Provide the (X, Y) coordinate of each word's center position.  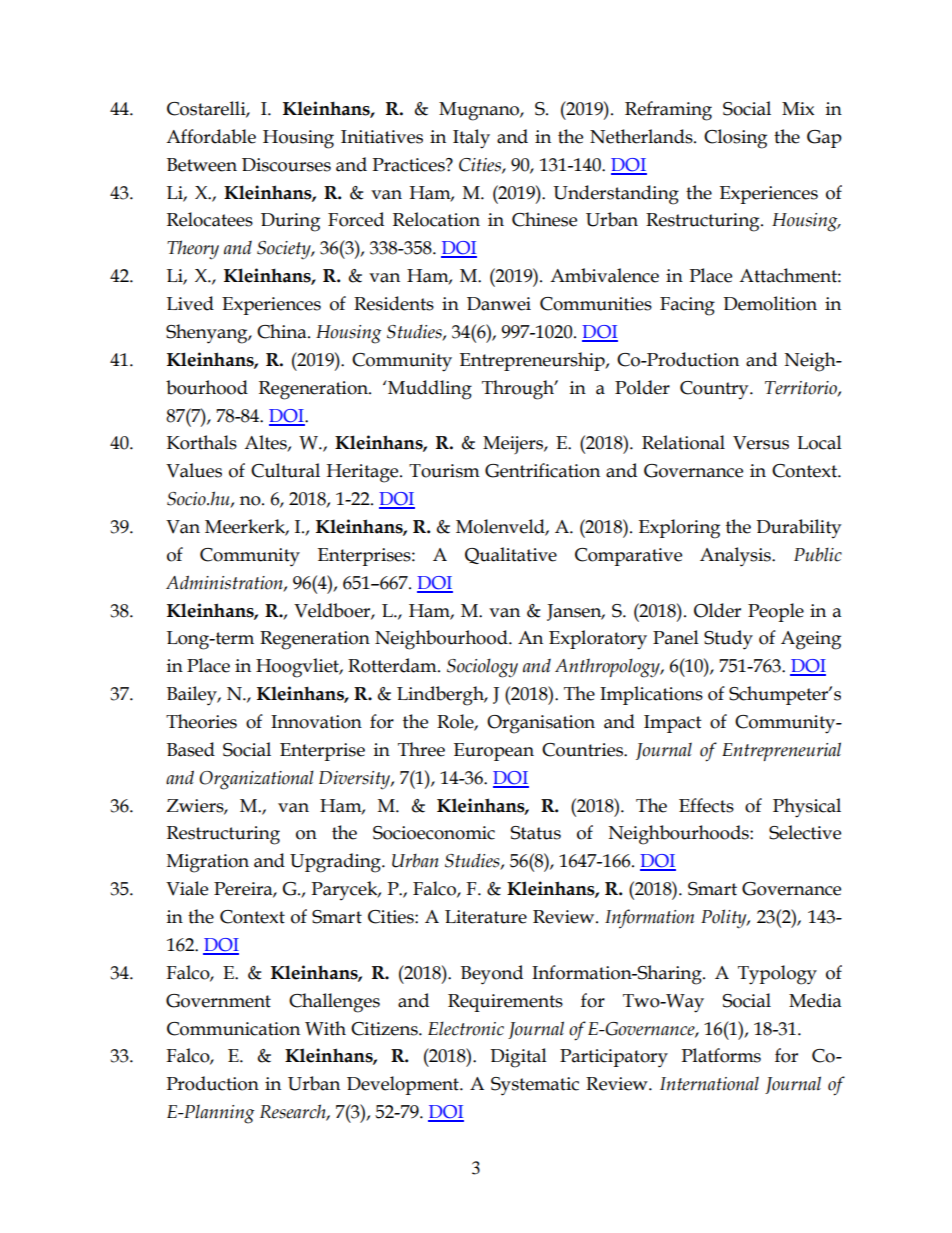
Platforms (721, 1055)
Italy (471, 139)
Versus (761, 443)
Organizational (256, 780)
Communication (233, 1029)
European (494, 752)
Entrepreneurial (781, 751)
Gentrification (542, 470)
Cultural (285, 470)
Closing (735, 139)
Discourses (286, 165)
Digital (518, 1058)
